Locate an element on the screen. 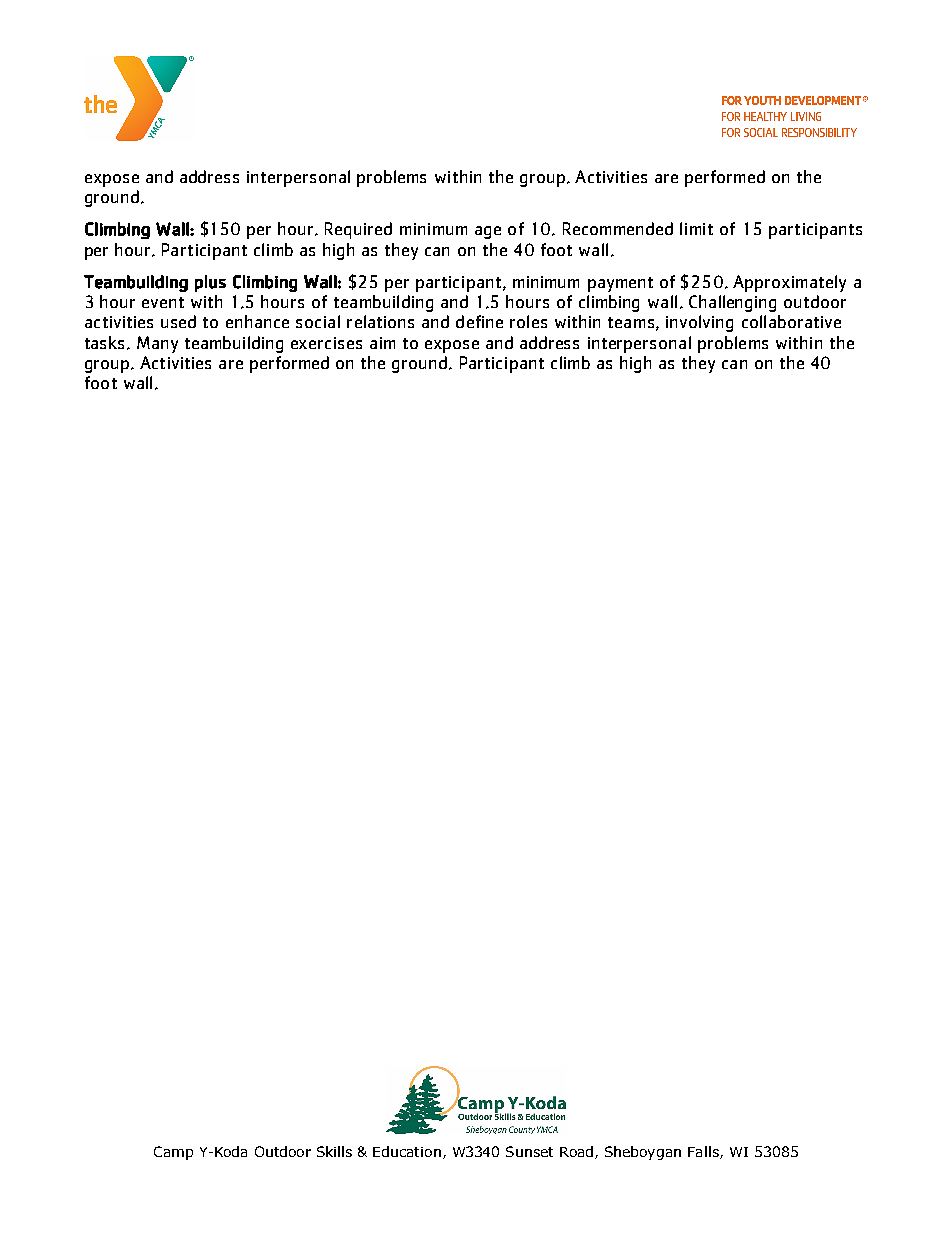 This screenshot has height=1233, width=952. limit is located at coordinates (696, 228).
